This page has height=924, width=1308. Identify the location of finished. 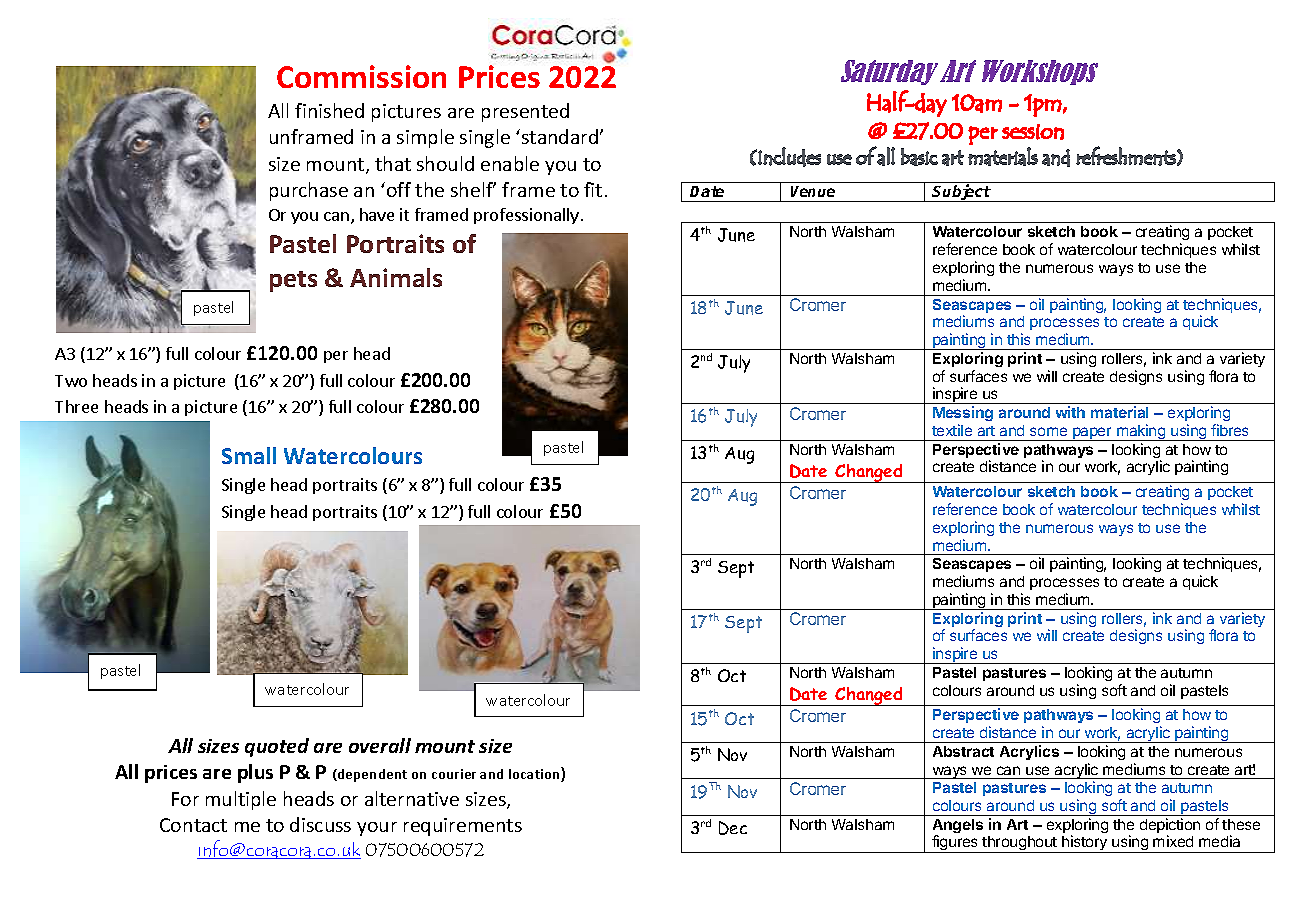
(329, 110).
